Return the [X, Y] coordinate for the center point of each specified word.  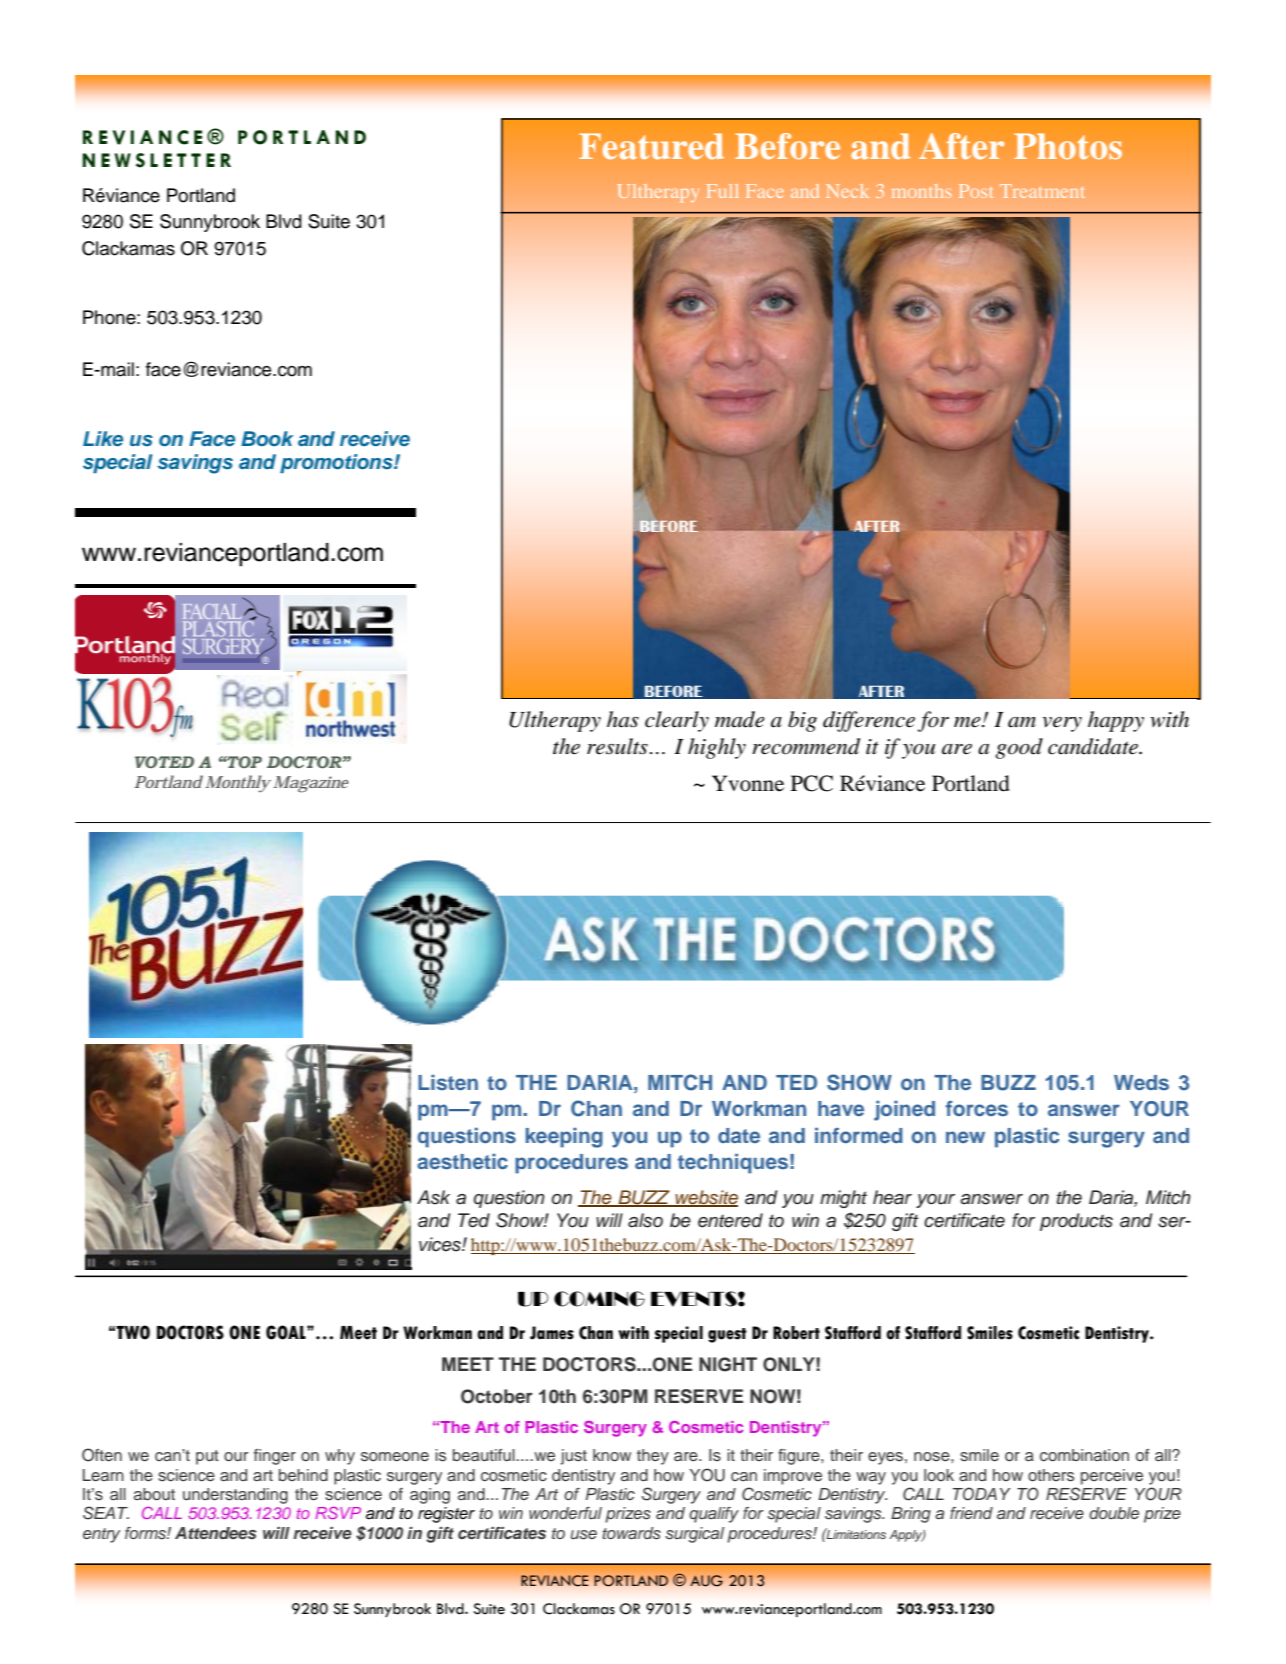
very [1062, 724]
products [1076, 1222]
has [623, 719]
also [645, 1220]
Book [267, 438]
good [1019, 748]
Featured [651, 146]
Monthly [238, 784]
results [617, 746]
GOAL [287, 1332]
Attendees [216, 1533]
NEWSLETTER [156, 160]
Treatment [1042, 191]
